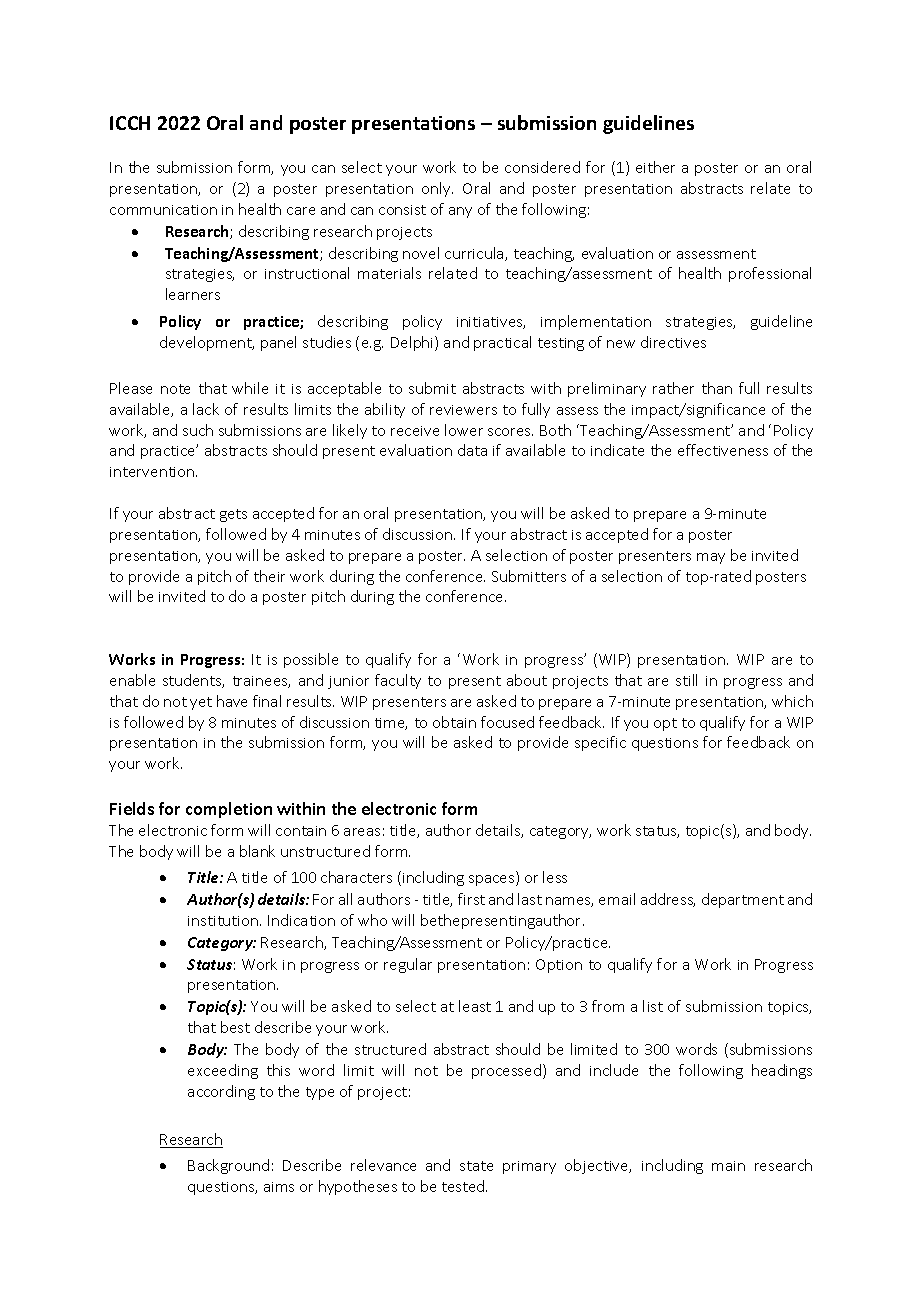 This document has height=1308, width=924. Describe the element at coordinates (686, 680) in the document. I see `still` at that location.
